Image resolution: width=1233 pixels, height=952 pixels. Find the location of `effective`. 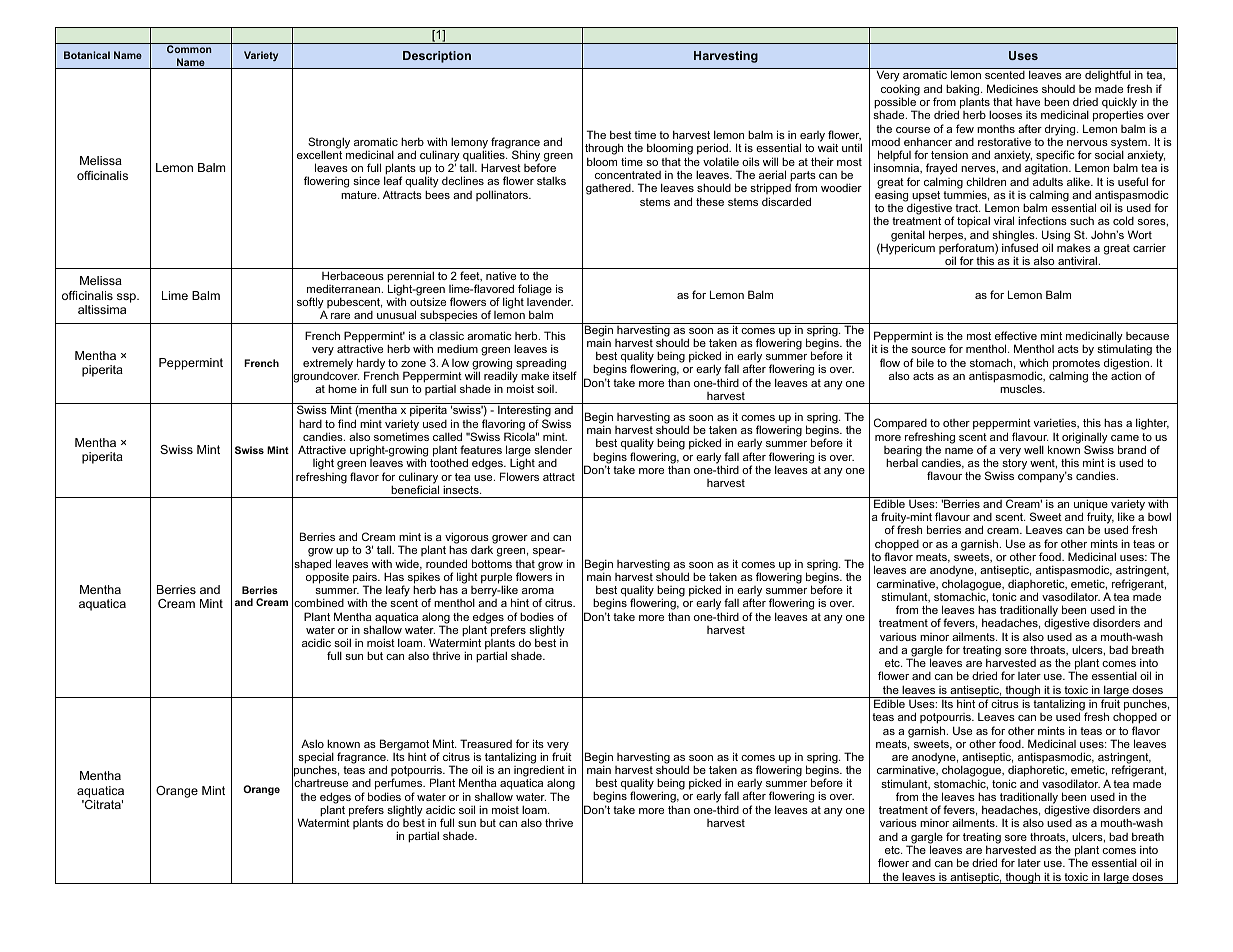

effective is located at coordinates (1016, 335).
